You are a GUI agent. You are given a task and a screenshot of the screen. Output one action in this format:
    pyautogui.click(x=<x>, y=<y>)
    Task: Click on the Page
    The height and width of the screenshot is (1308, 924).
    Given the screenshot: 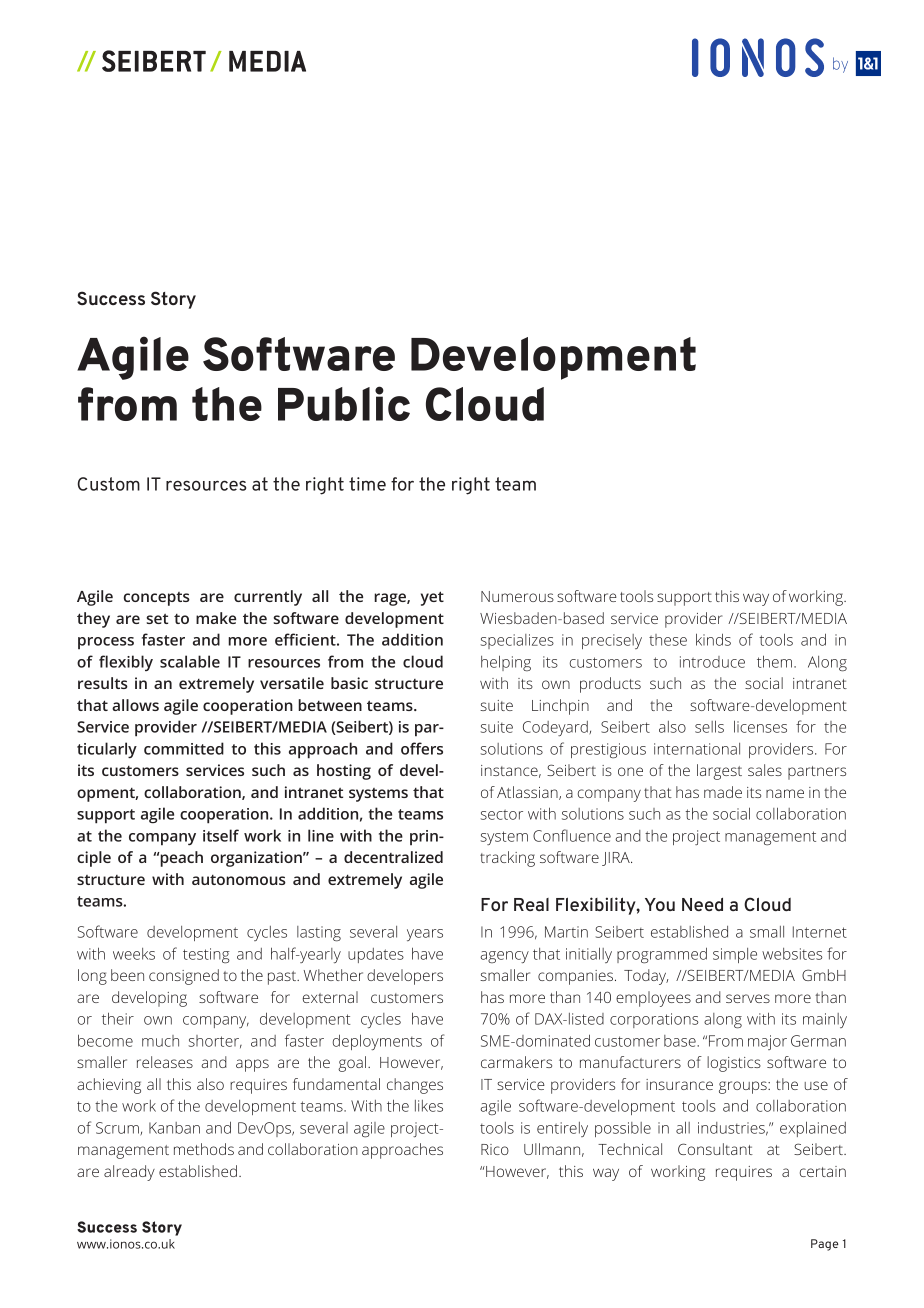 What is the action you would take?
    pyautogui.click(x=824, y=1245)
